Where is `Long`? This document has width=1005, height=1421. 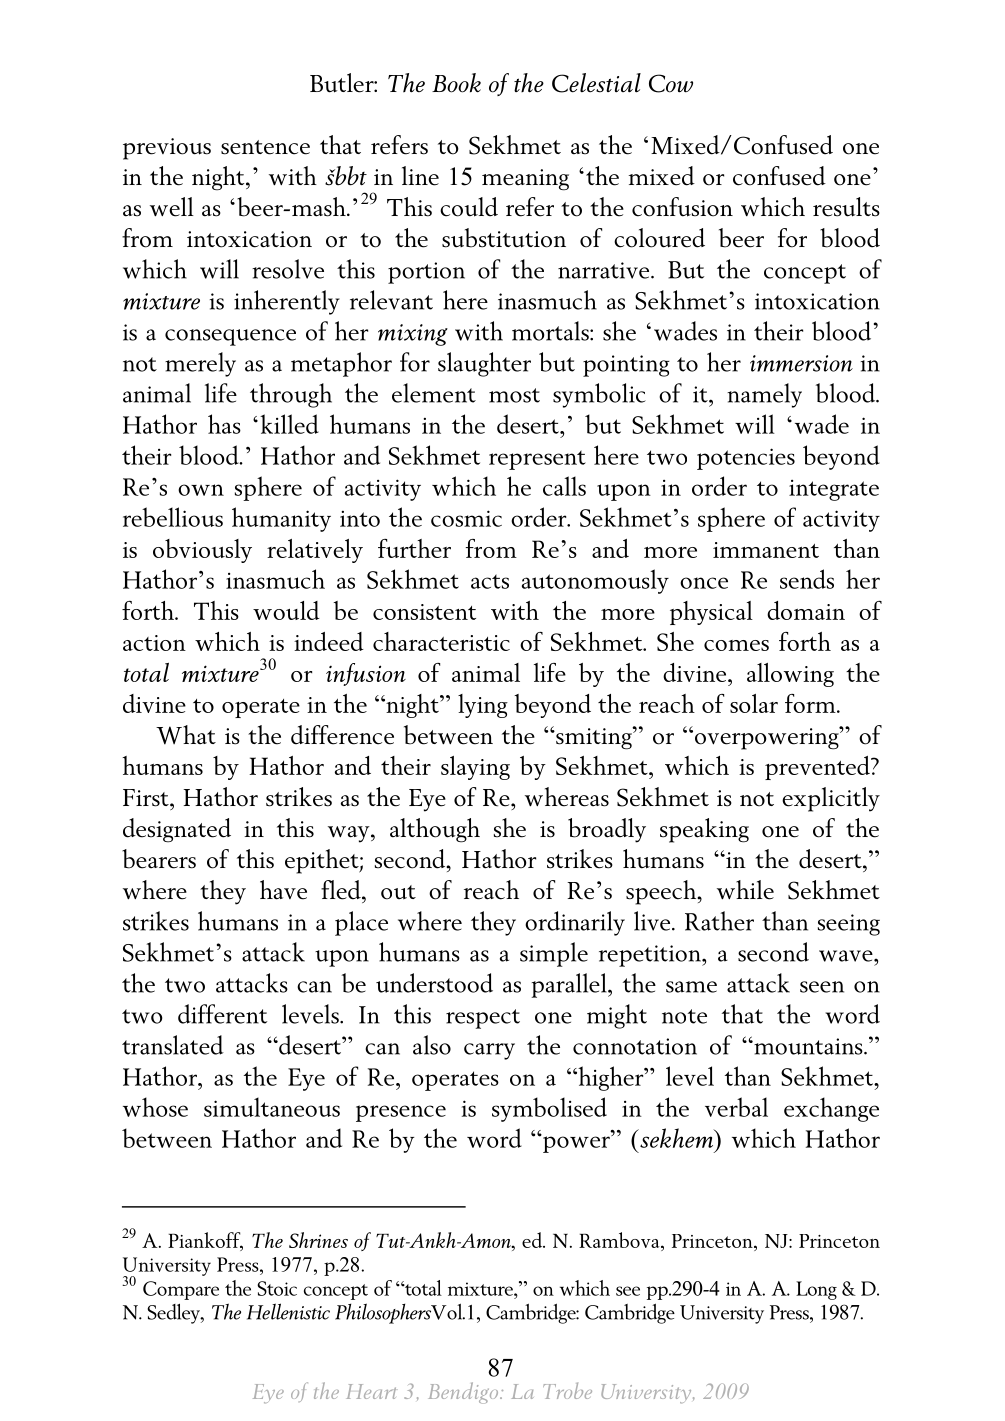 Long is located at coordinates (816, 1290).
